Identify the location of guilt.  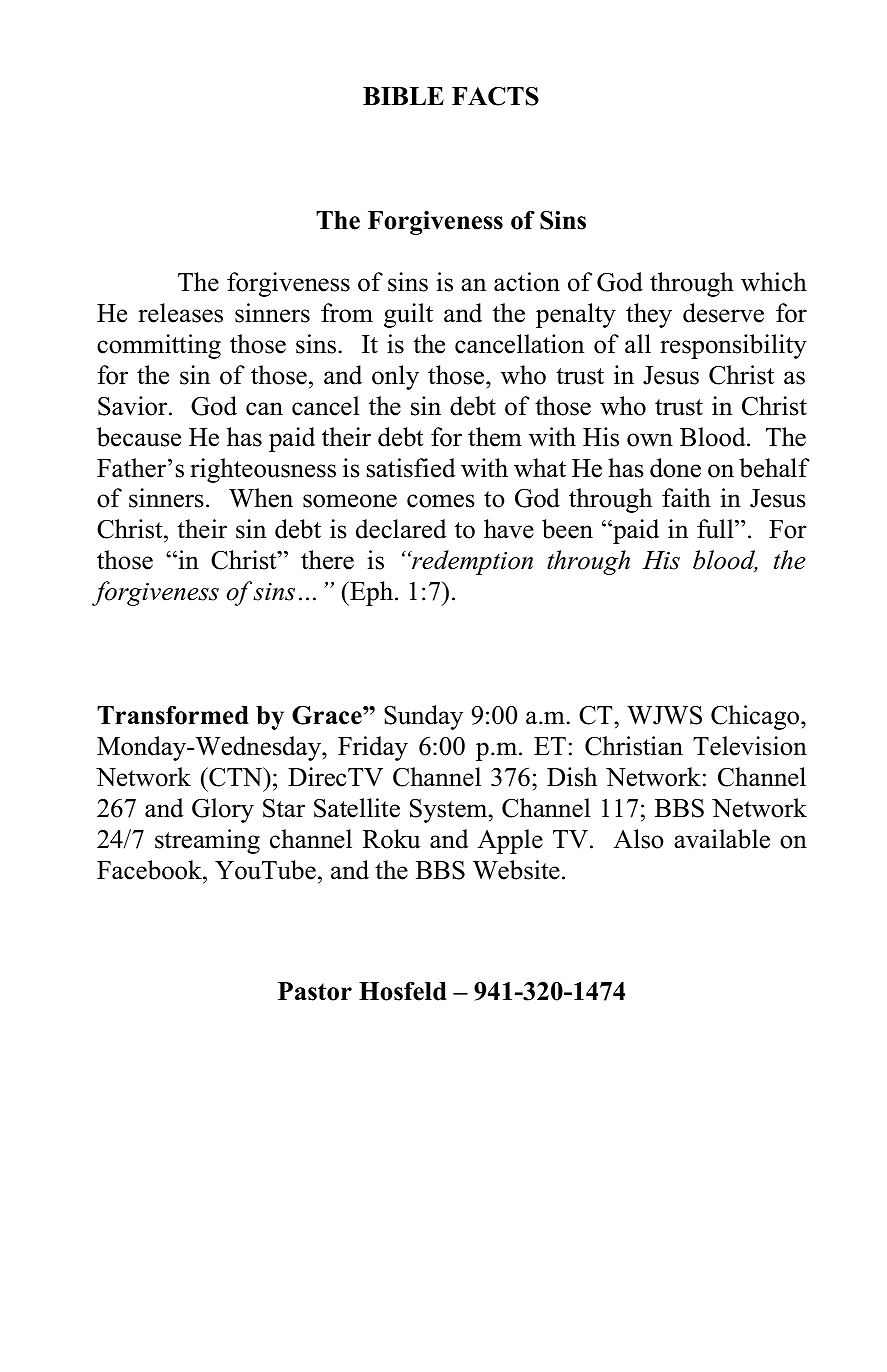
(408, 315).
